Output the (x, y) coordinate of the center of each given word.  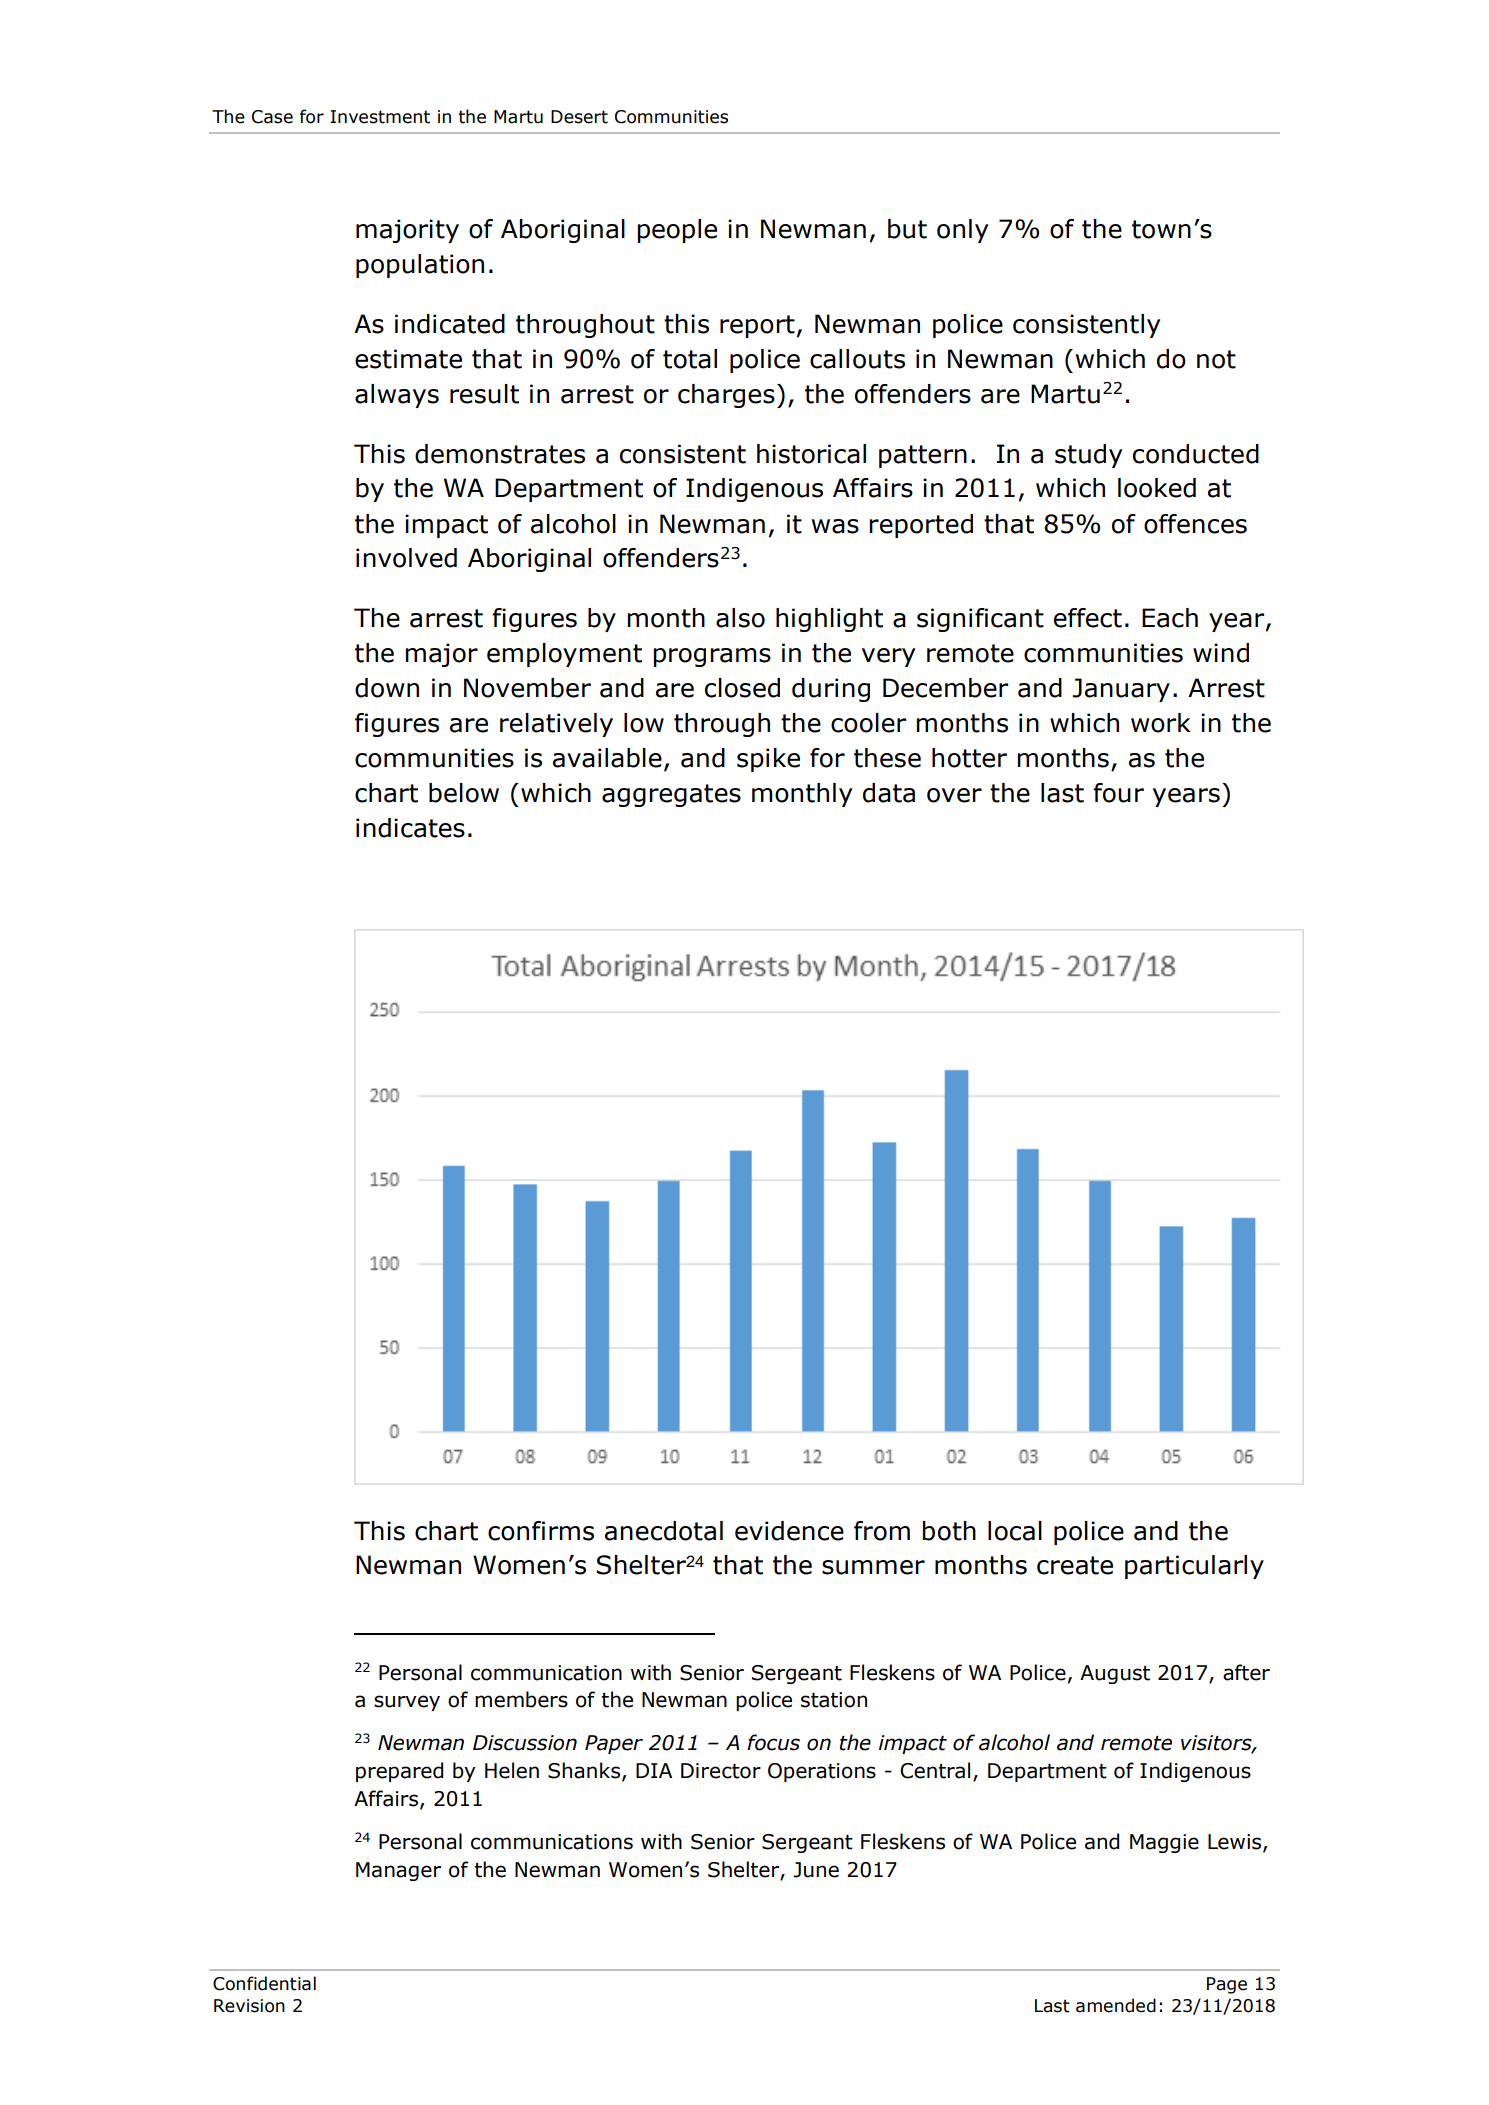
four (1118, 793)
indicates (410, 828)
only (962, 231)
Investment (380, 117)
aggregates (671, 795)
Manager (398, 1871)
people (677, 231)
